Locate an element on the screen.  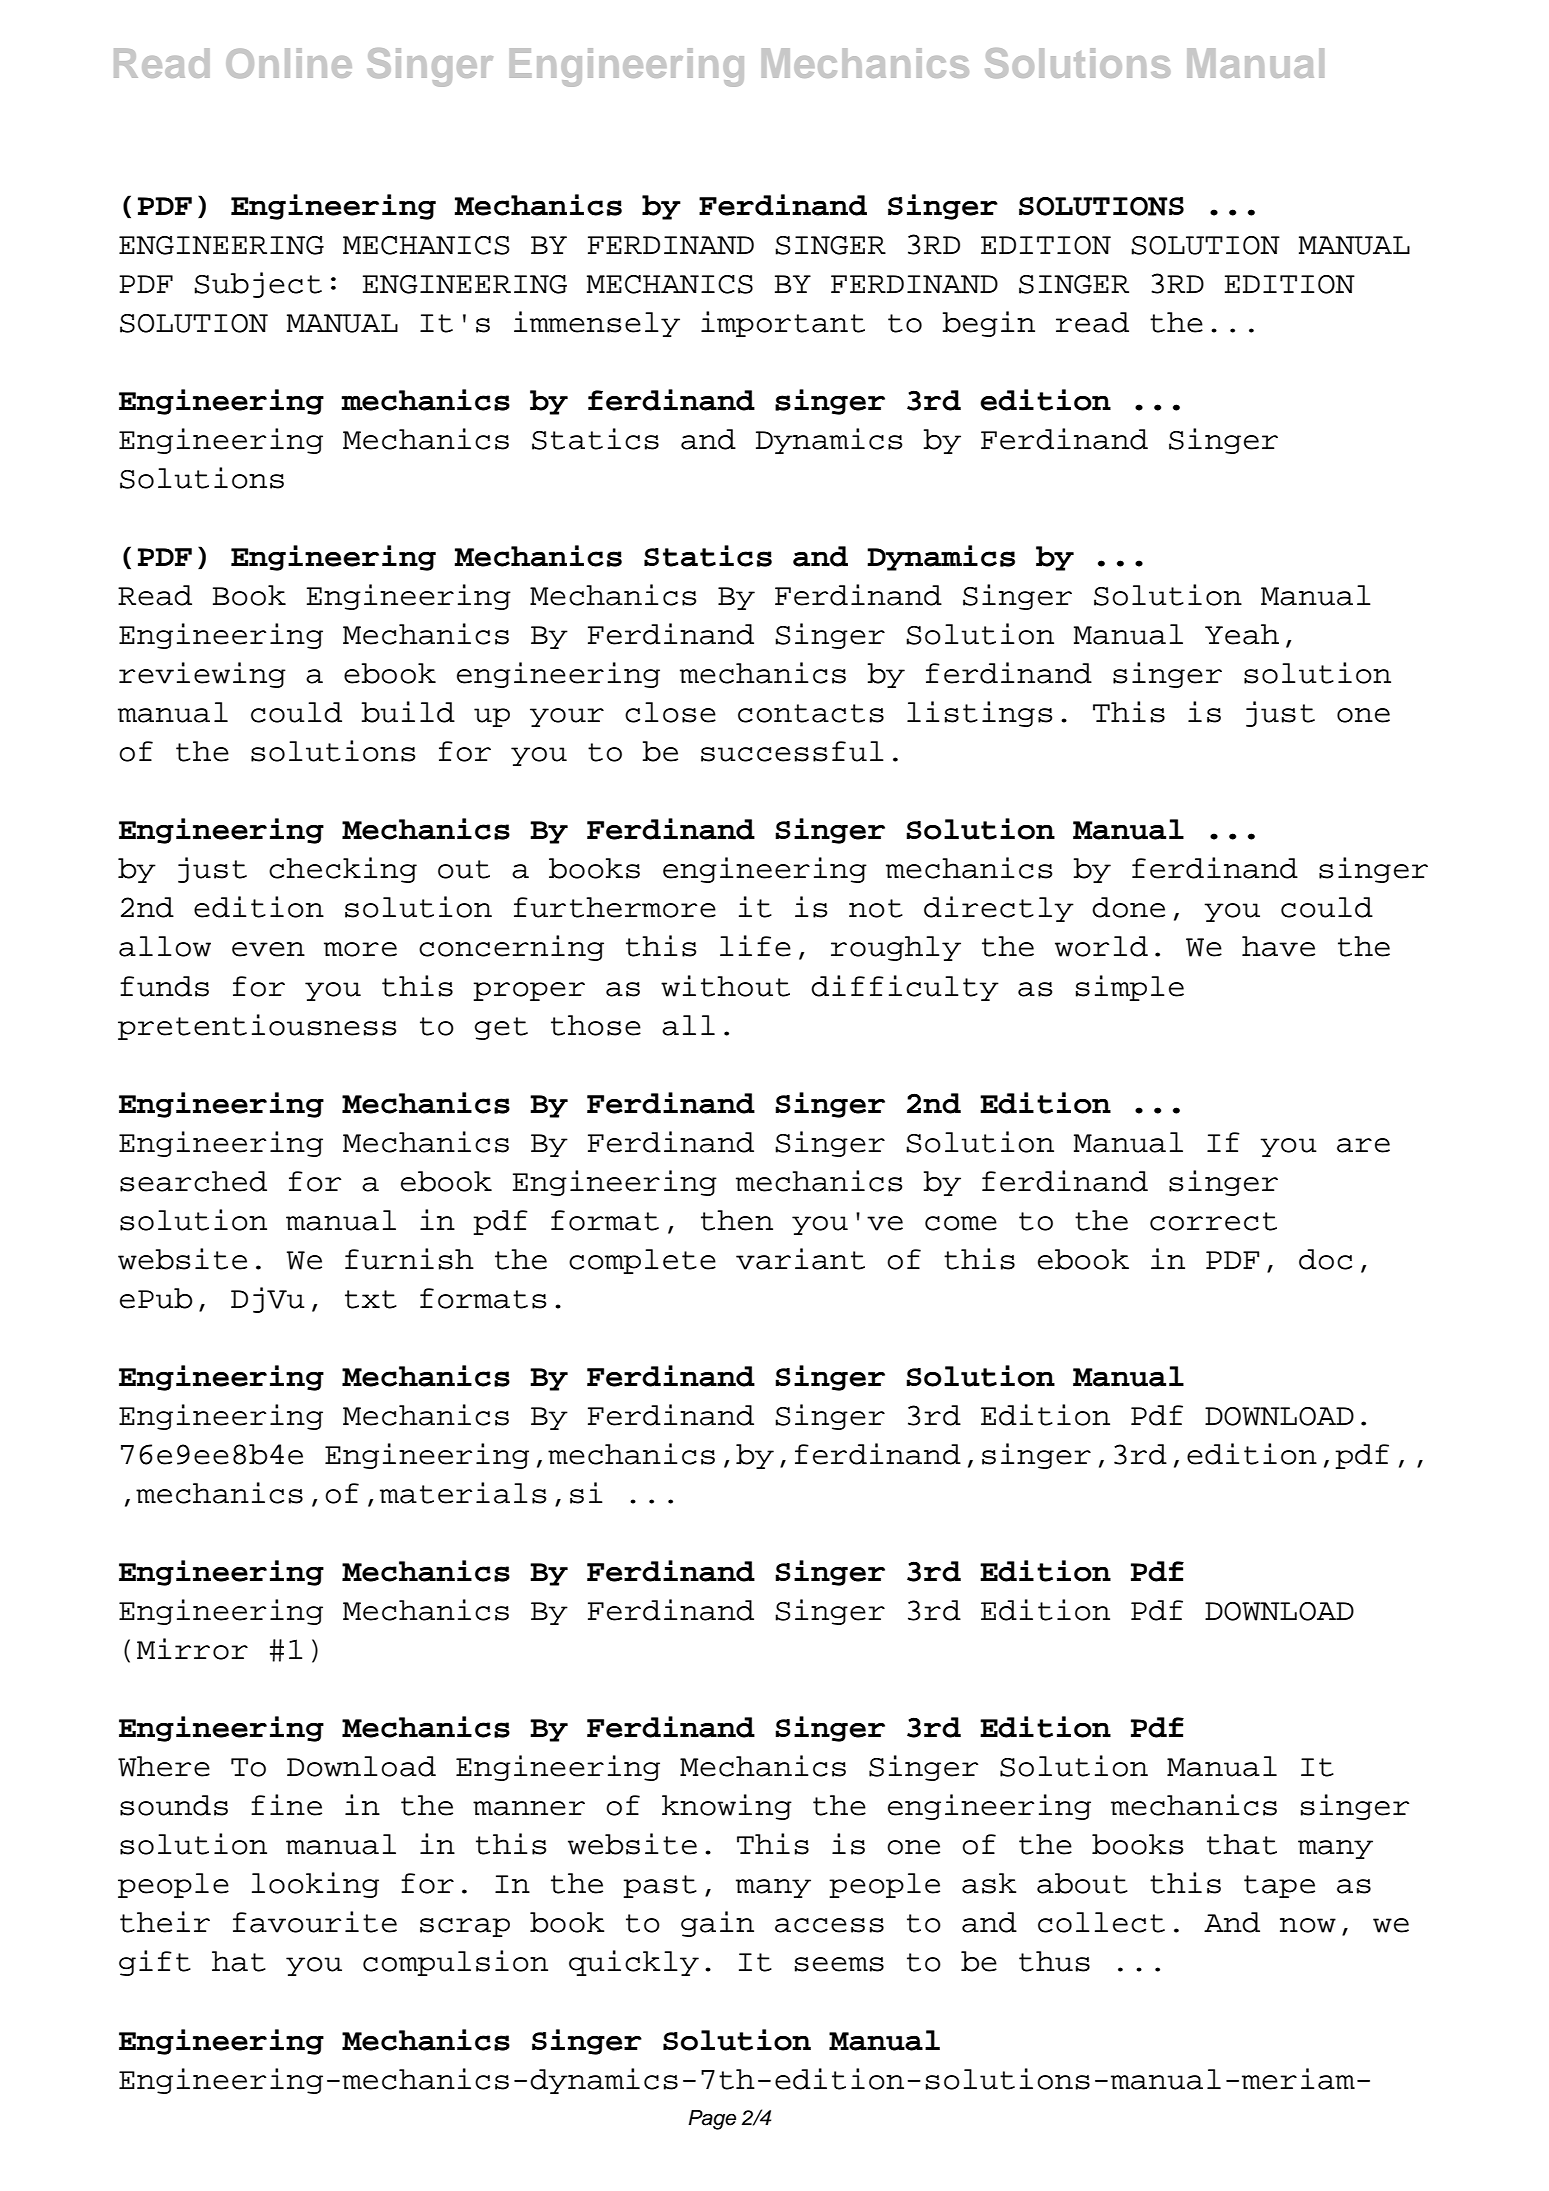
without is located at coordinates (725, 986).
